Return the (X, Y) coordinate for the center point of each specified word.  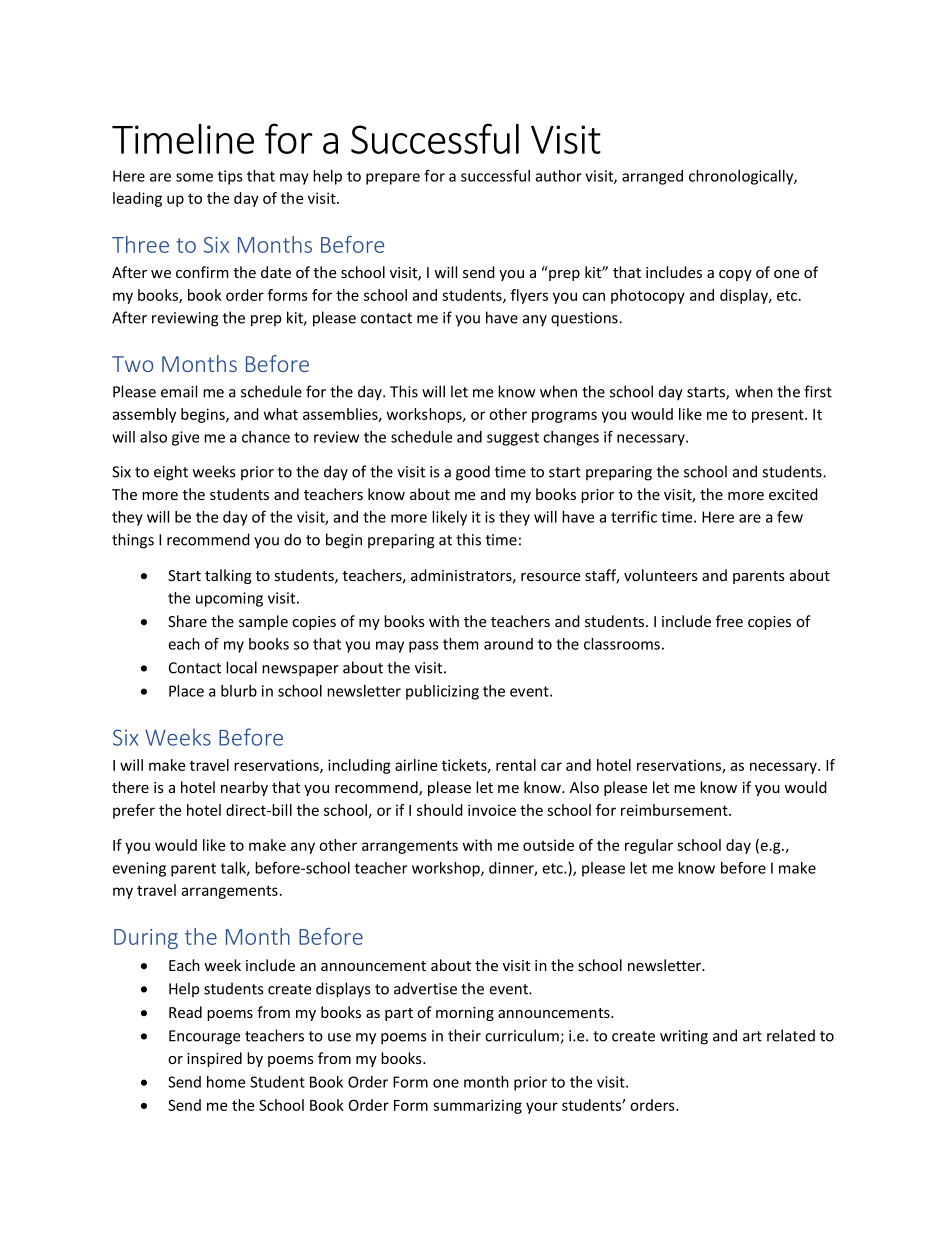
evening (139, 869)
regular (649, 846)
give (185, 438)
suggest (513, 439)
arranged (652, 177)
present (779, 416)
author (558, 176)
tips (230, 177)
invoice (492, 810)
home (226, 1082)
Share (187, 621)
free (729, 621)
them (460, 644)
